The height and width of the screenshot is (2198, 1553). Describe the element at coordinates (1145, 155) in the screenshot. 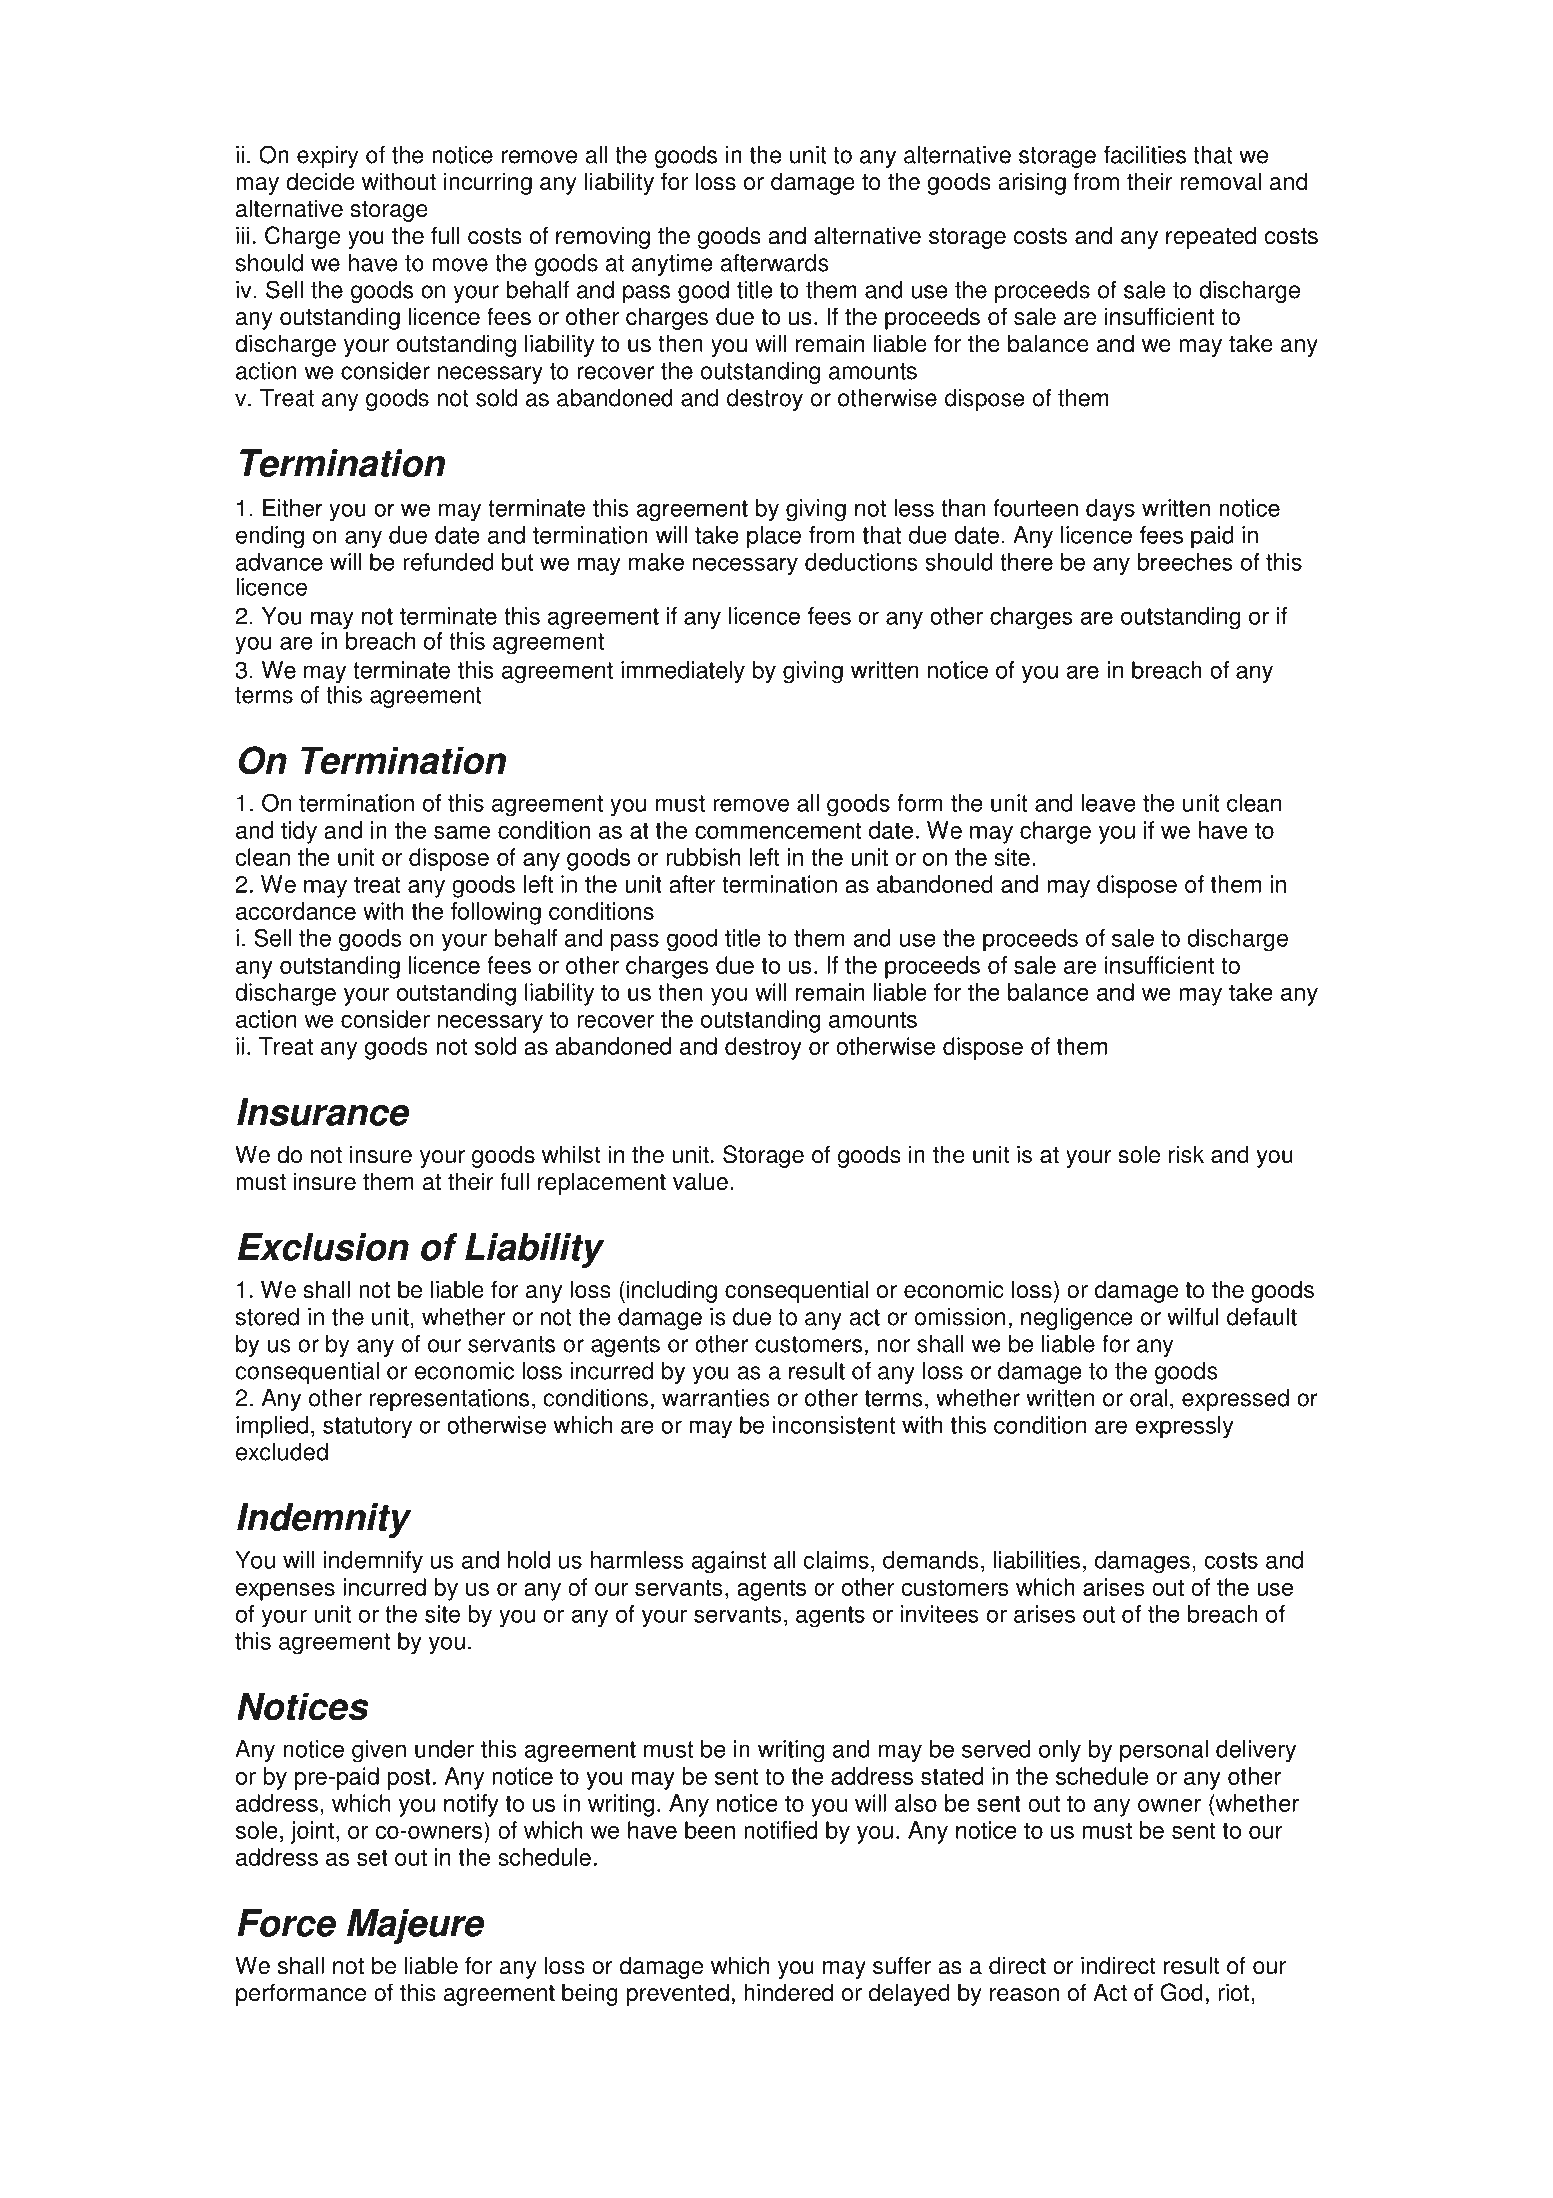

I see `facilities` at that location.
